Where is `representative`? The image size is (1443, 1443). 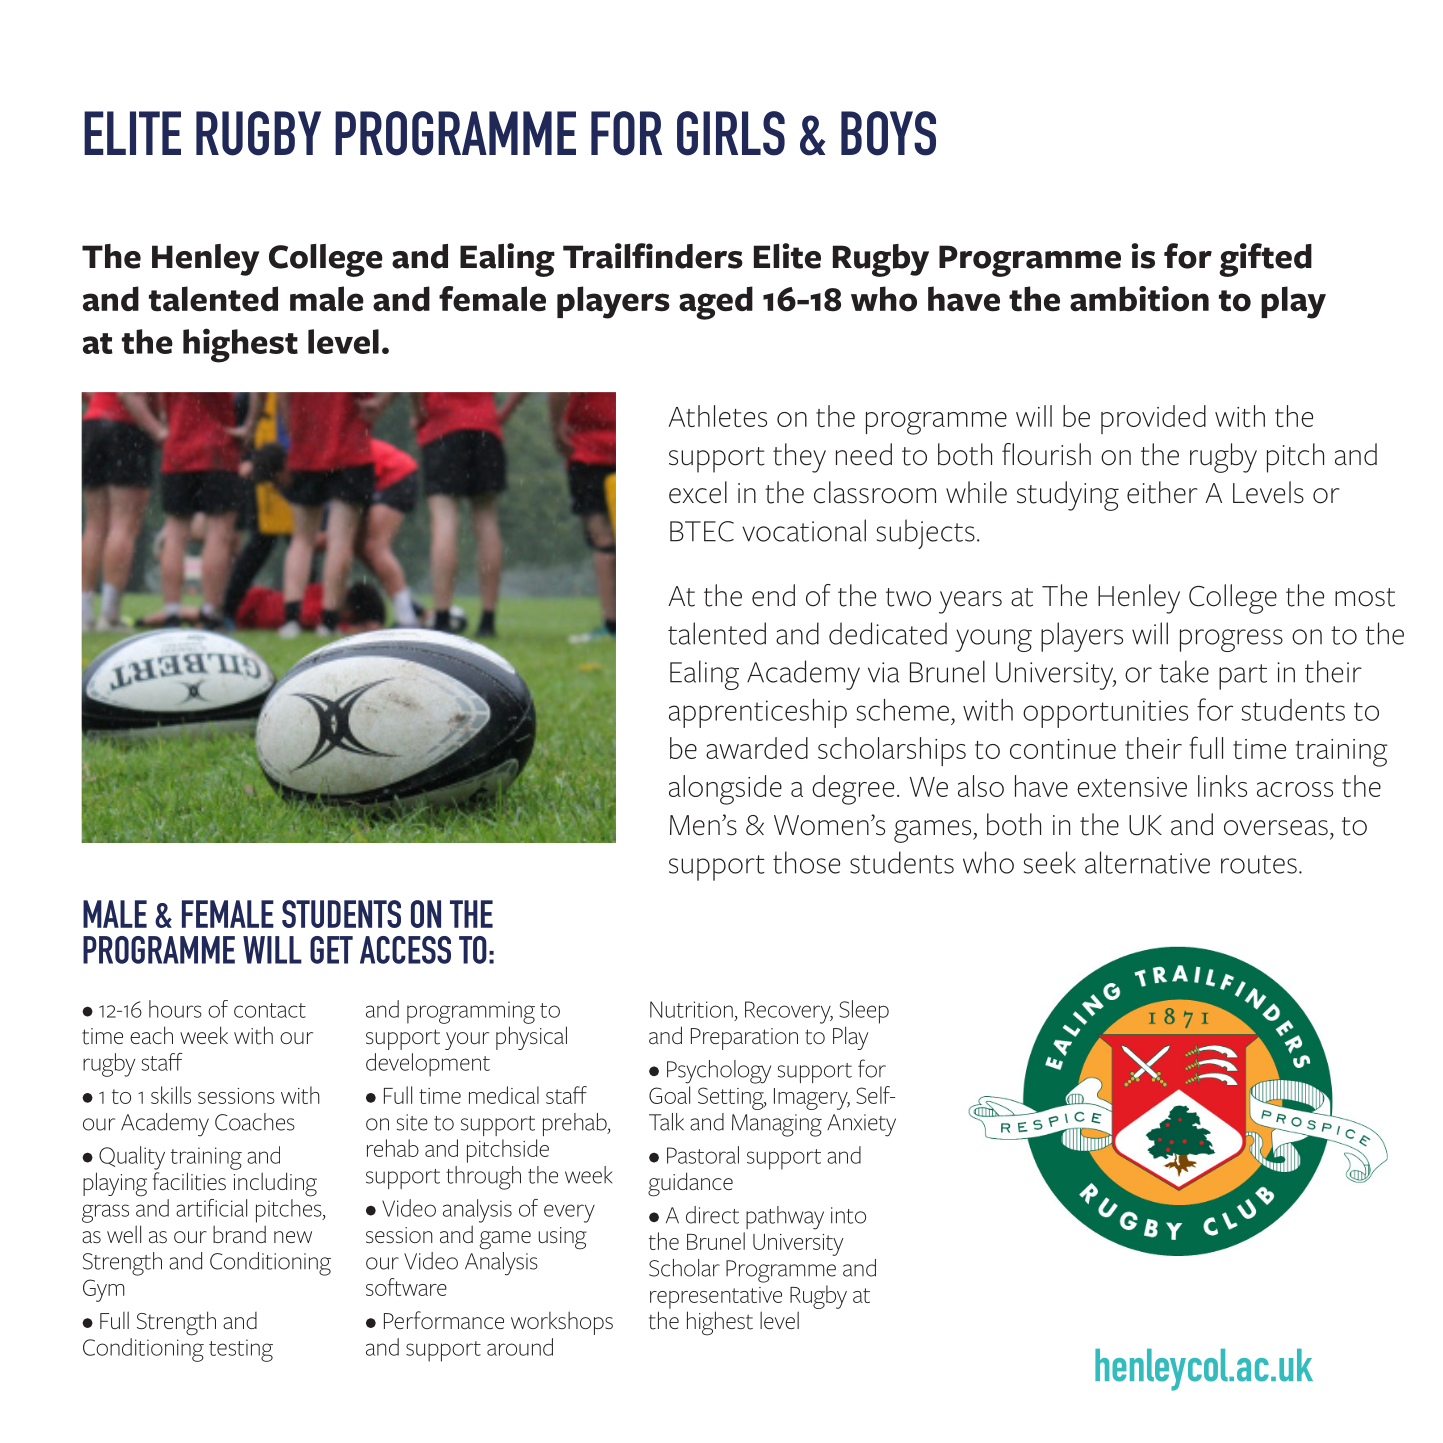 representative is located at coordinates (716, 1298).
